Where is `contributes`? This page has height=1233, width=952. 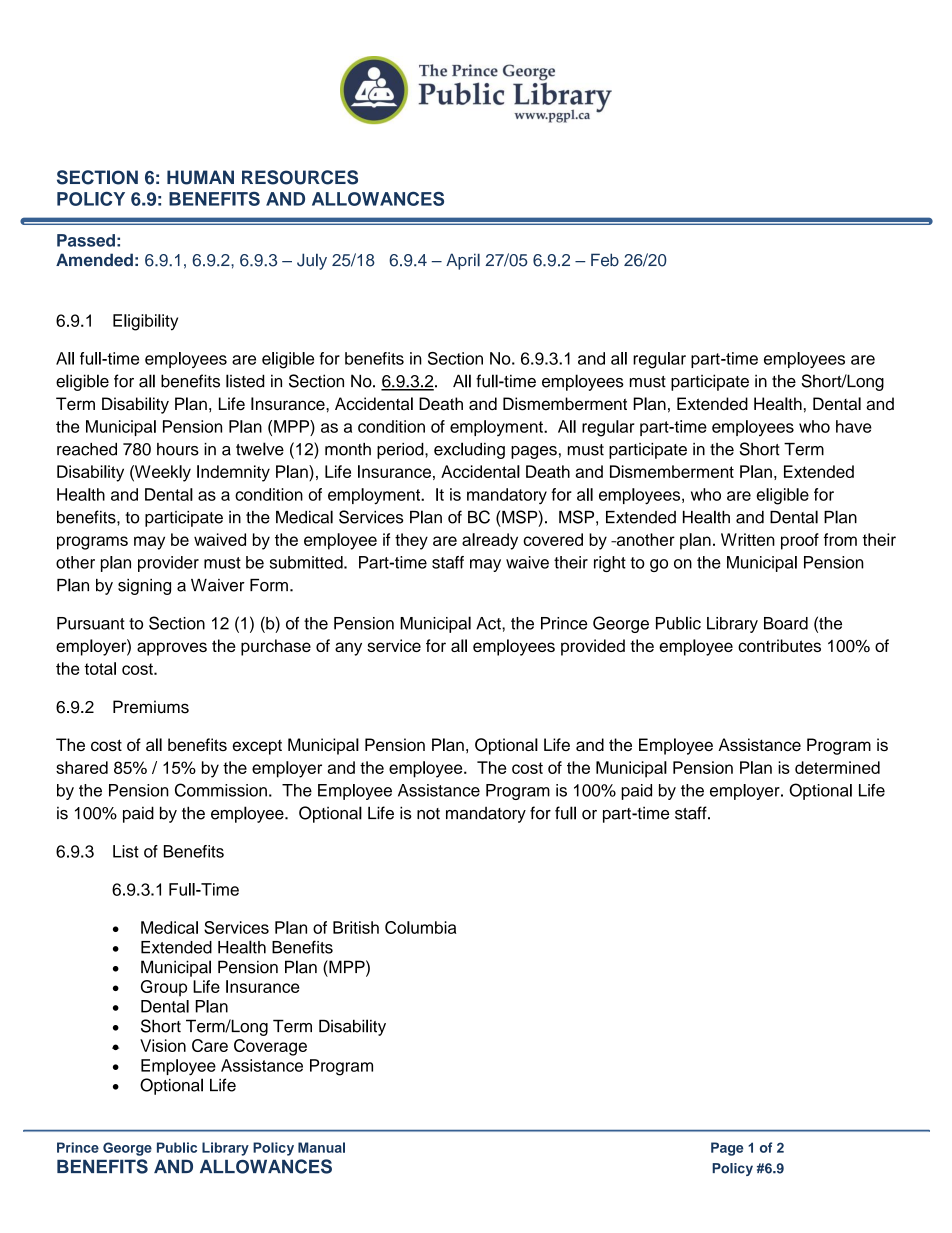 contributes is located at coordinates (779, 645).
